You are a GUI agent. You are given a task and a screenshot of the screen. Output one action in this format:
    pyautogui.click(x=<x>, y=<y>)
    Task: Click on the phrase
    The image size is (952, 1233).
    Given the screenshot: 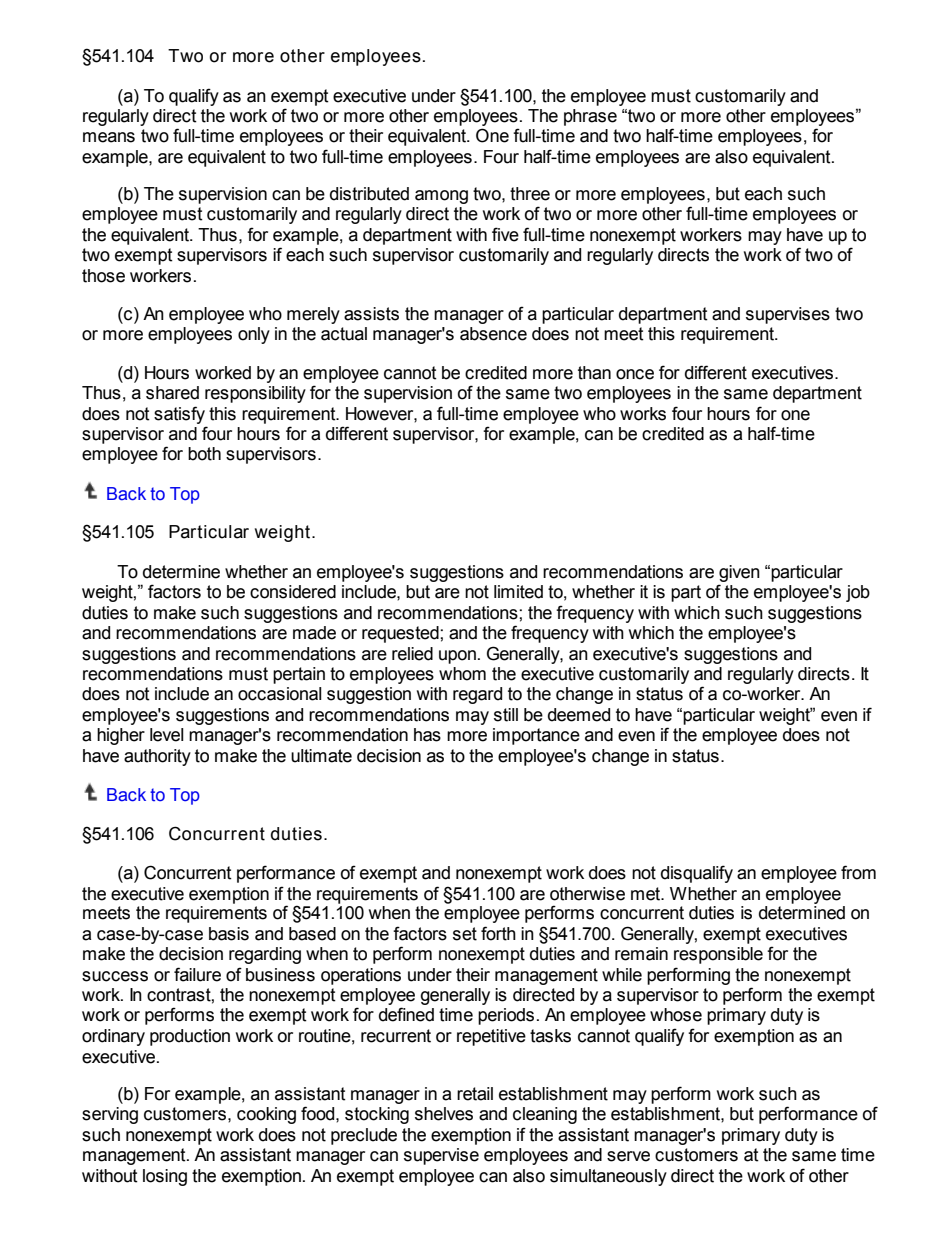 What is the action you would take?
    pyautogui.click(x=590, y=117)
